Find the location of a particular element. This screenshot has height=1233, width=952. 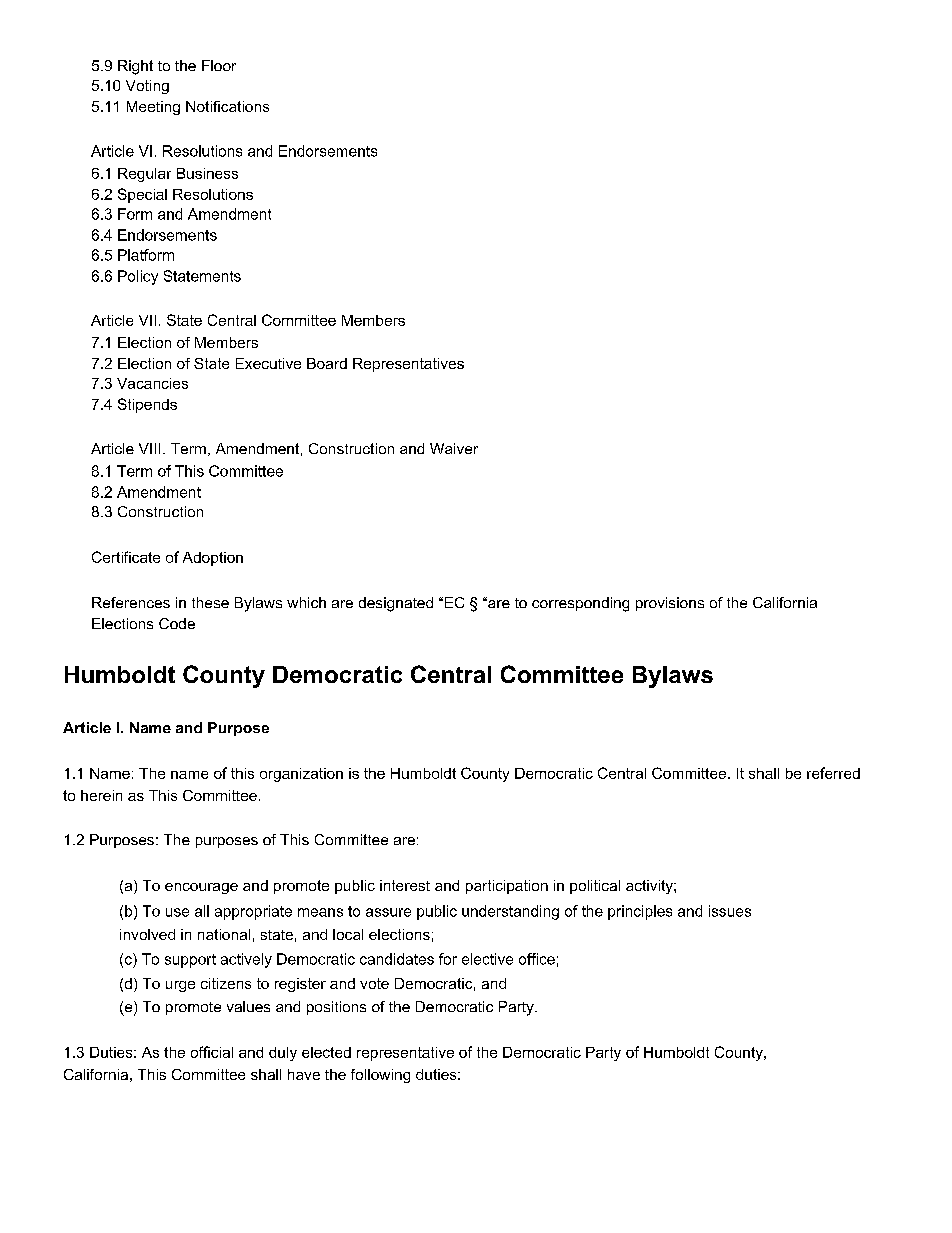

official is located at coordinates (212, 1052).
